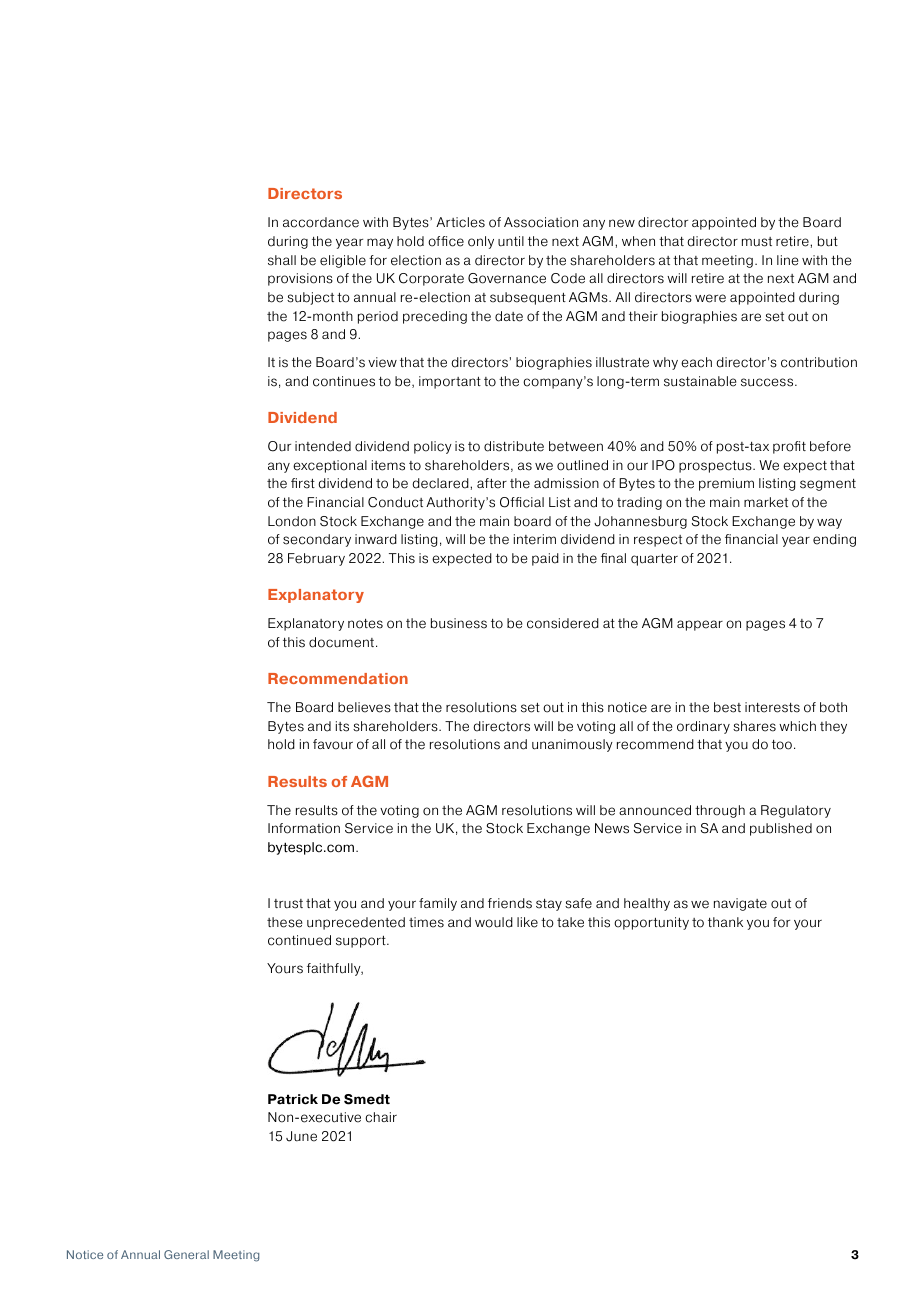 The width and height of the screenshot is (924, 1308). I want to click on unanimously, so click(572, 745).
